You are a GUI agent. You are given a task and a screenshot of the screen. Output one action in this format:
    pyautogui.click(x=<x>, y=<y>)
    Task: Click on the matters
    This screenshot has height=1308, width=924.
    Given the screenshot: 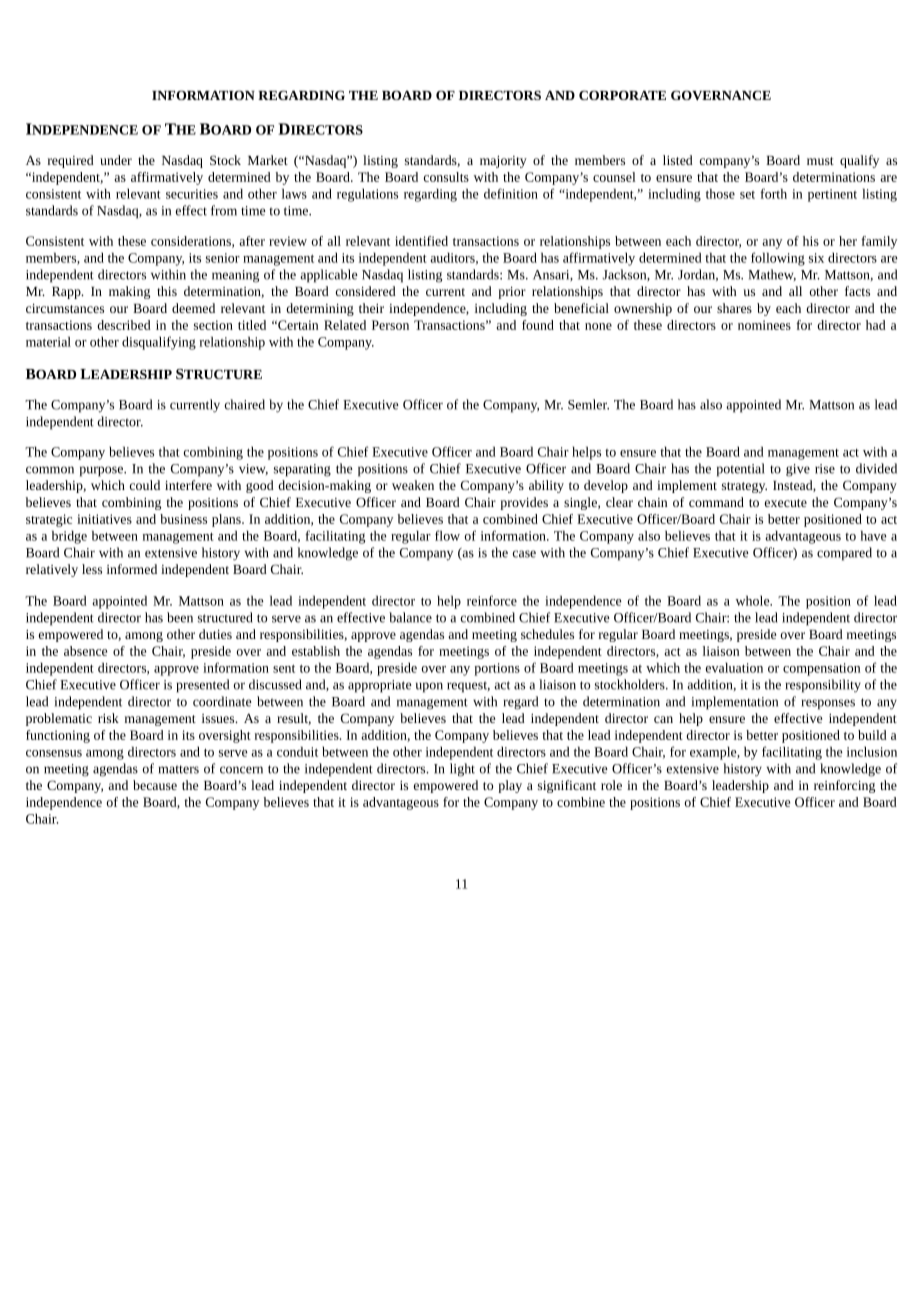 What is the action you would take?
    pyautogui.click(x=179, y=769)
